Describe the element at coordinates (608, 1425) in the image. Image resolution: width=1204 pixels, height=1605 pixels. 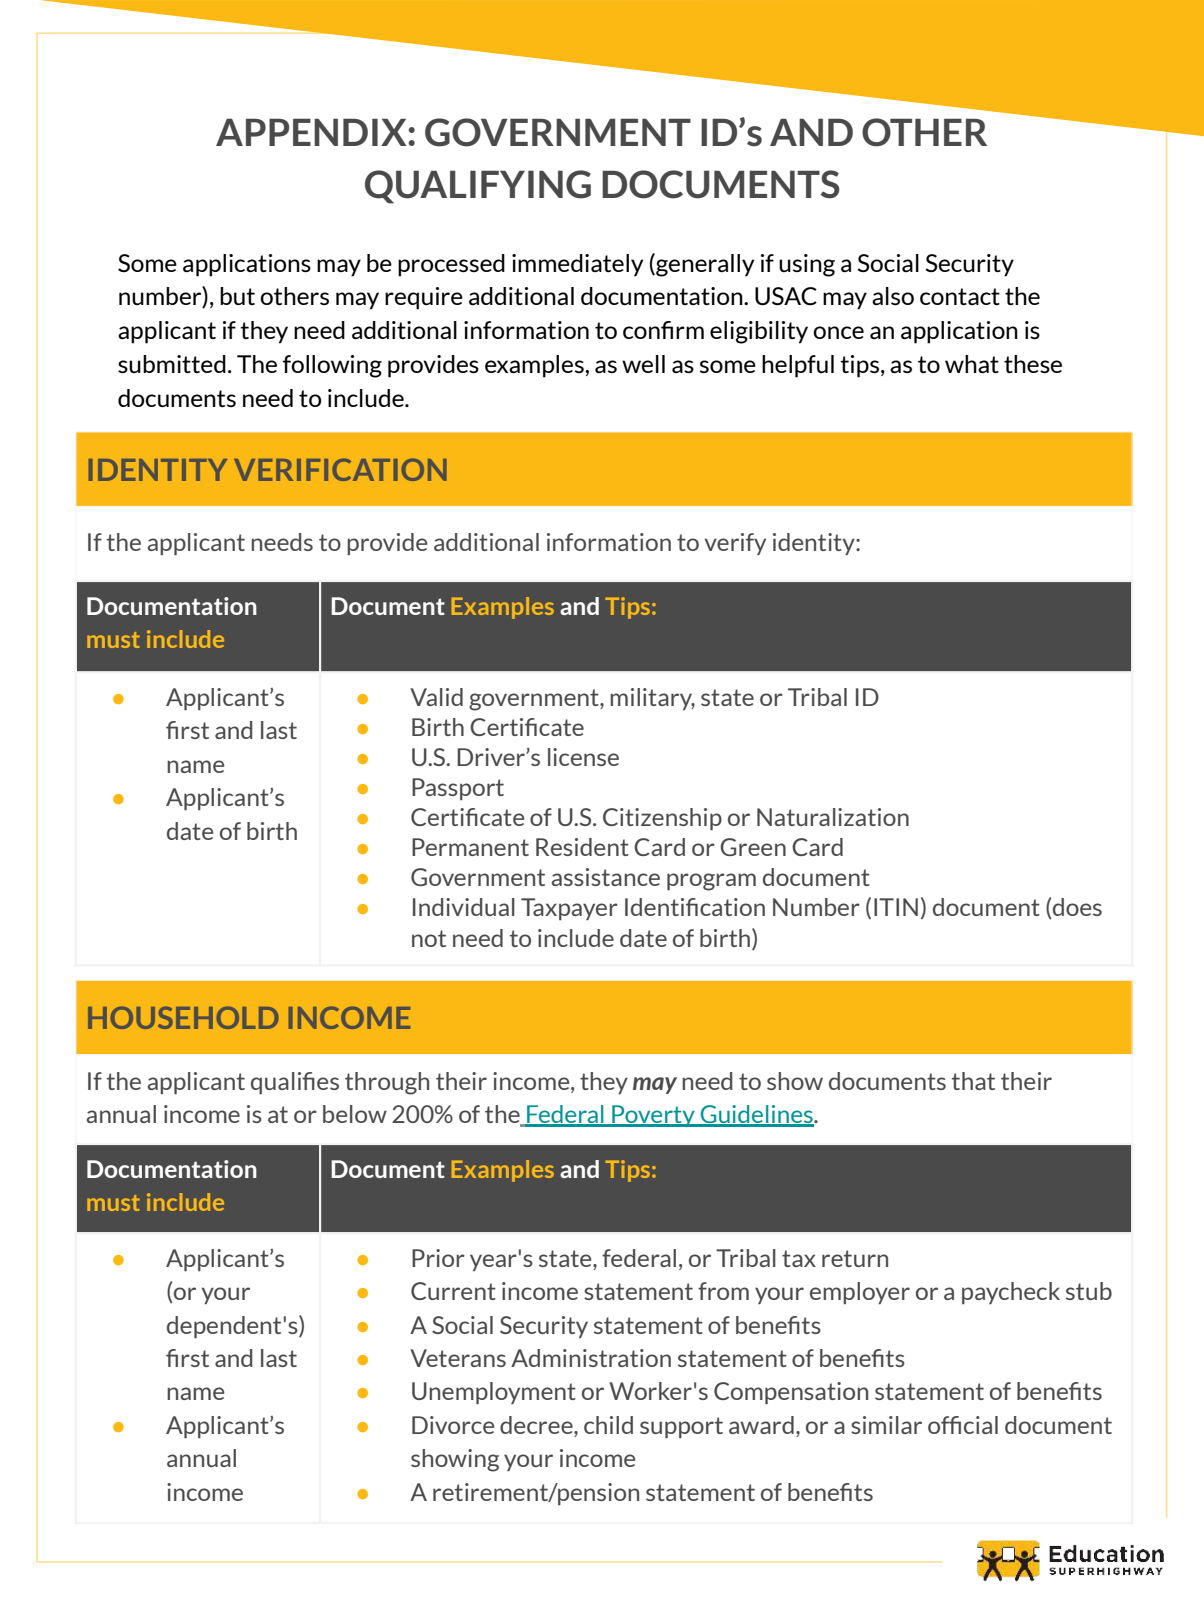
I see `child` at that location.
